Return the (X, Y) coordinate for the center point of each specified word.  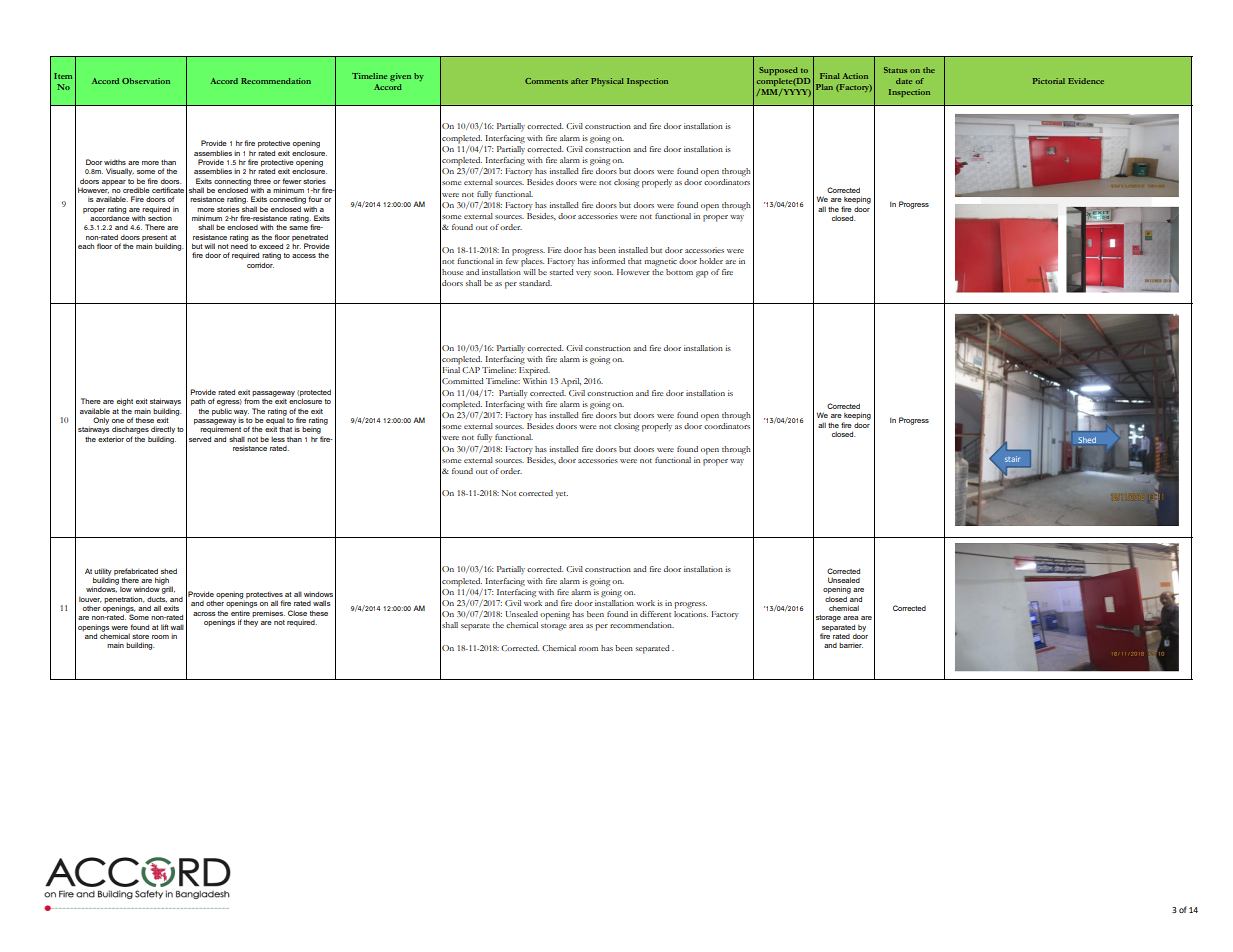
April (571, 382)
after (579, 81)
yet (562, 495)
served (200, 439)
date (904, 81)
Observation (146, 81)
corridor (260, 265)
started (562, 272)
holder (711, 261)
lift (165, 627)
